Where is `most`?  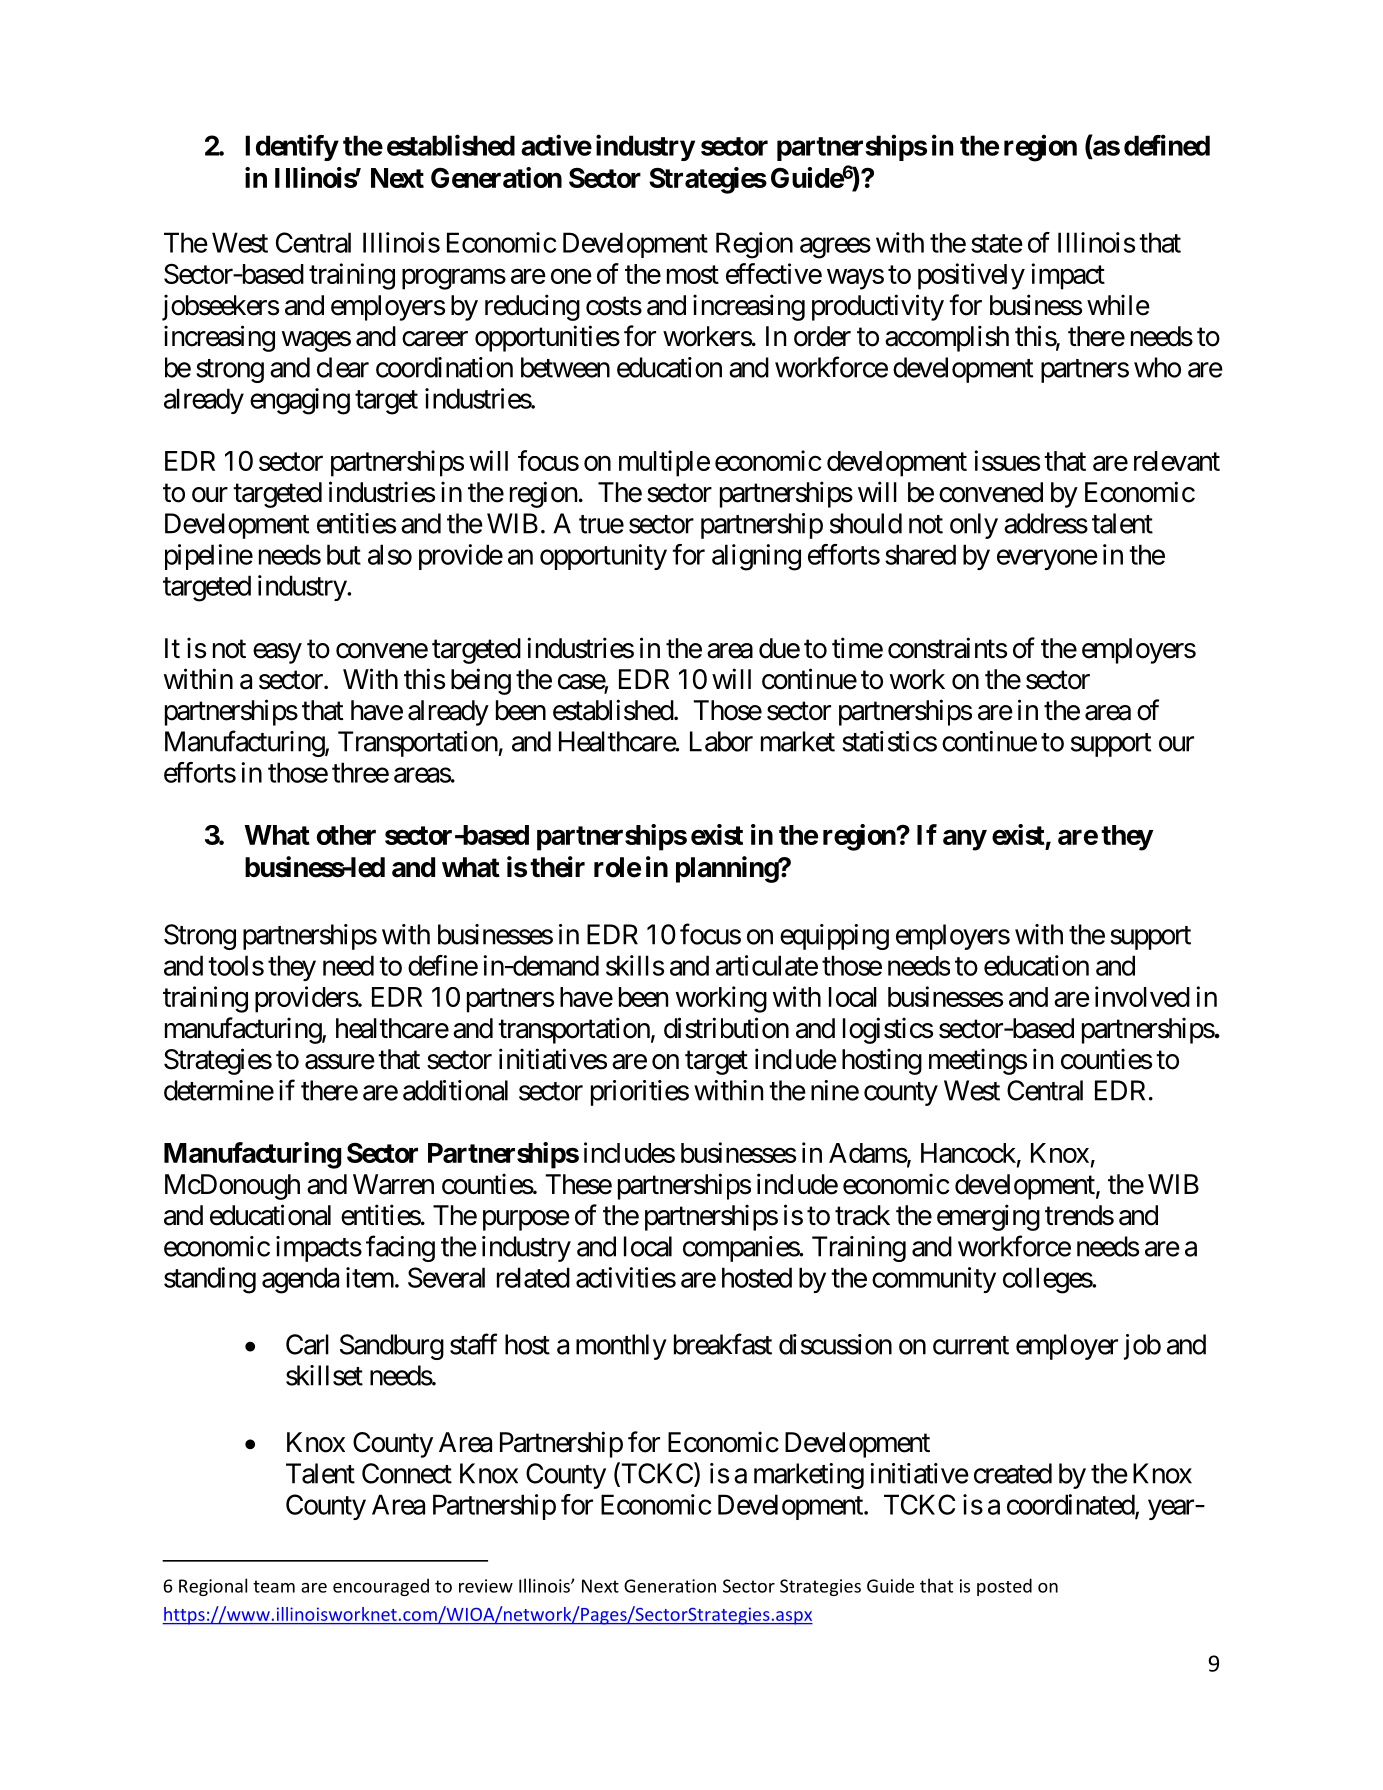 most is located at coordinates (693, 275).
